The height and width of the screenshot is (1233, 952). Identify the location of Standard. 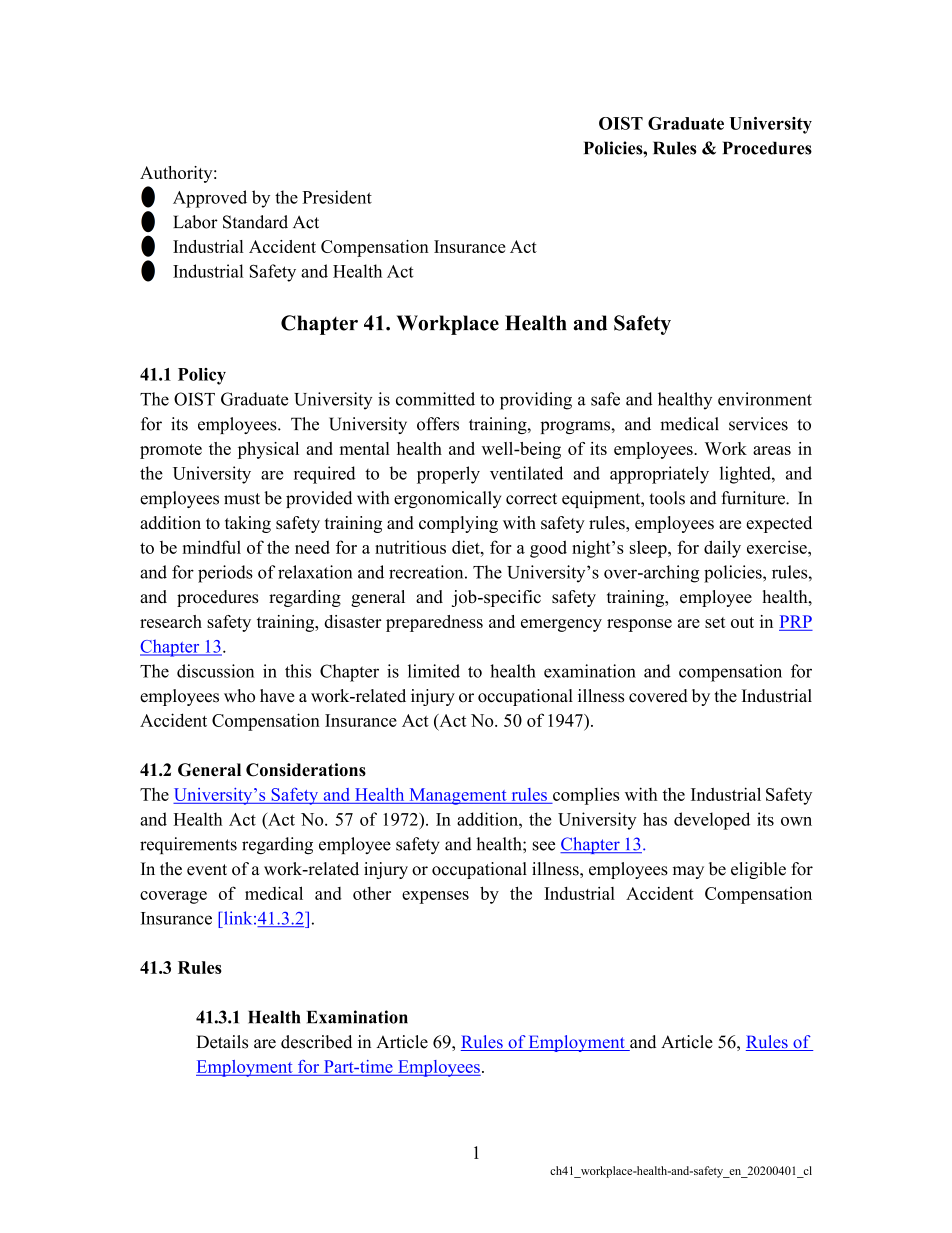
(255, 222).
